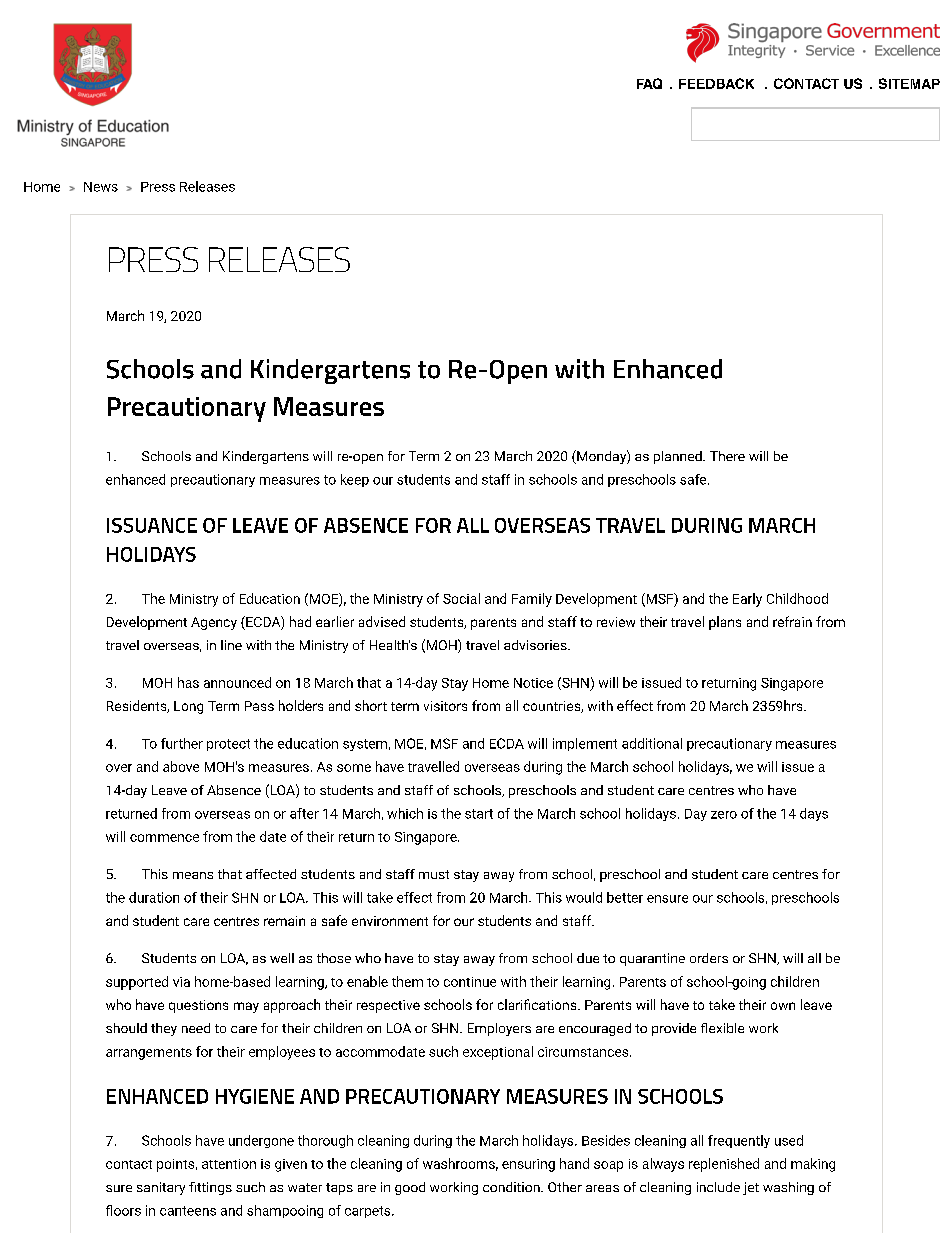 The width and height of the screenshot is (952, 1233). I want to click on zero, so click(724, 815).
